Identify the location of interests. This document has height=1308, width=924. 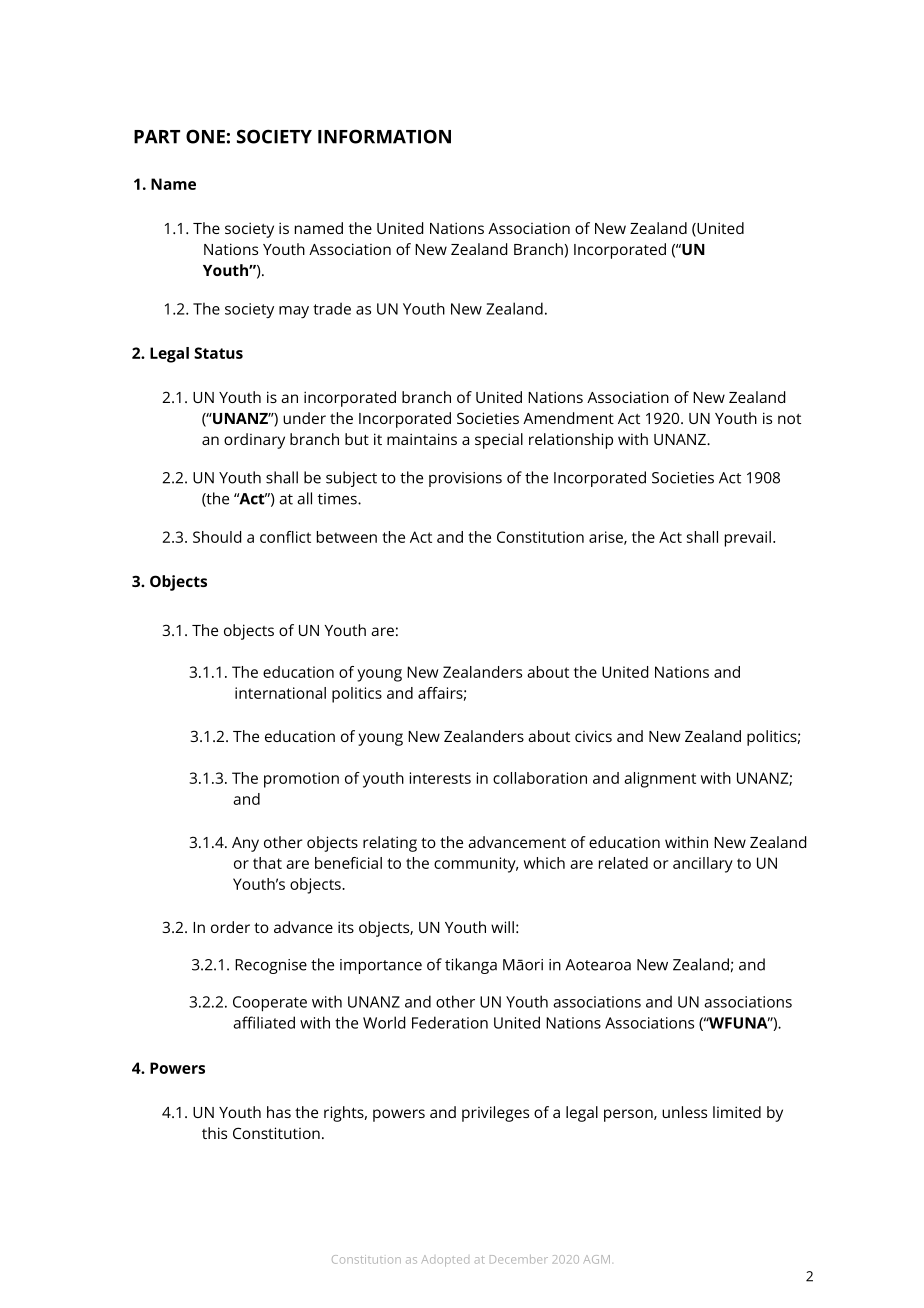
(440, 778).
